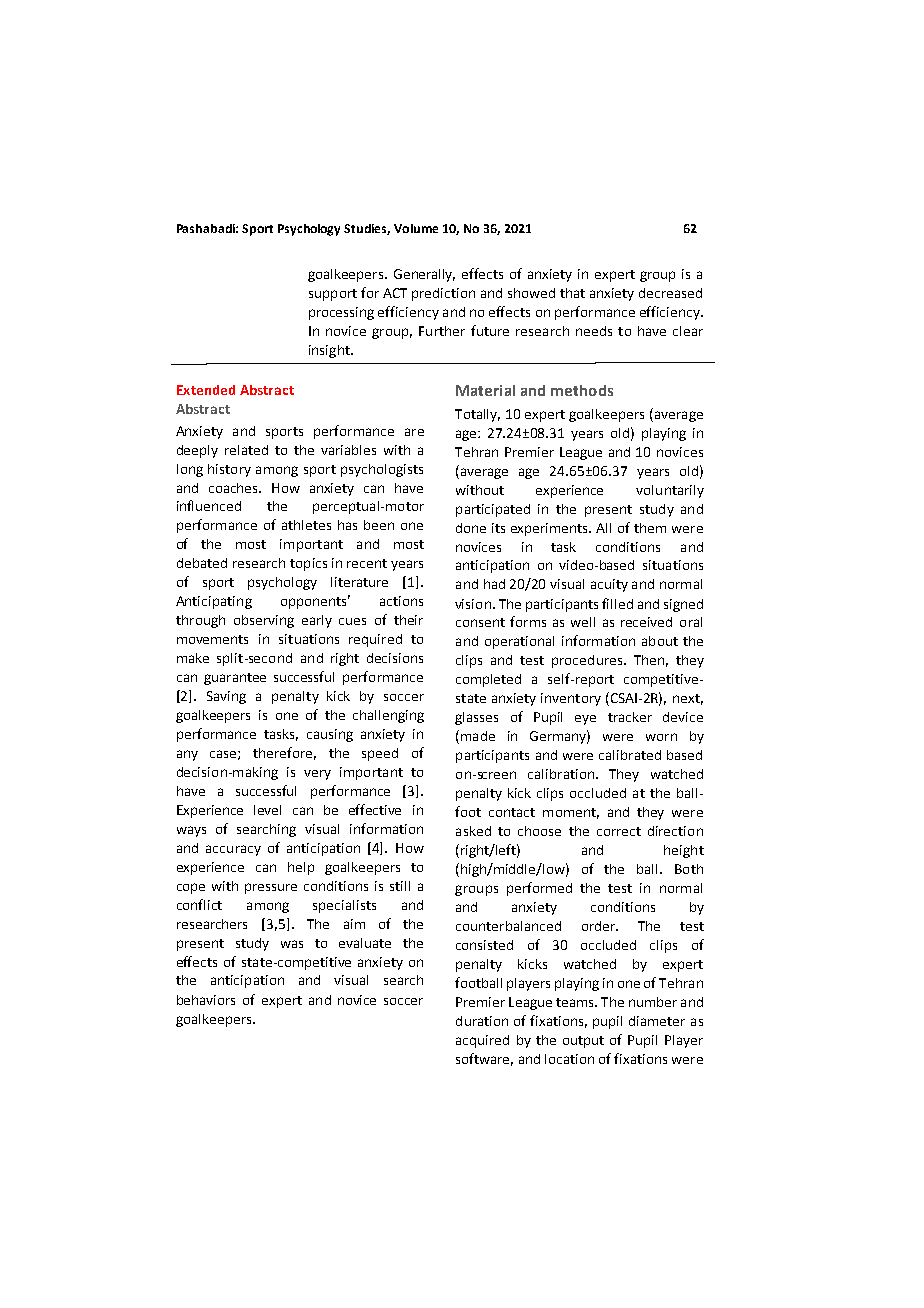 Image resolution: width=924 pixels, height=1308 pixels. Describe the element at coordinates (477, 415) in the image. I see `Totally` at that location.
